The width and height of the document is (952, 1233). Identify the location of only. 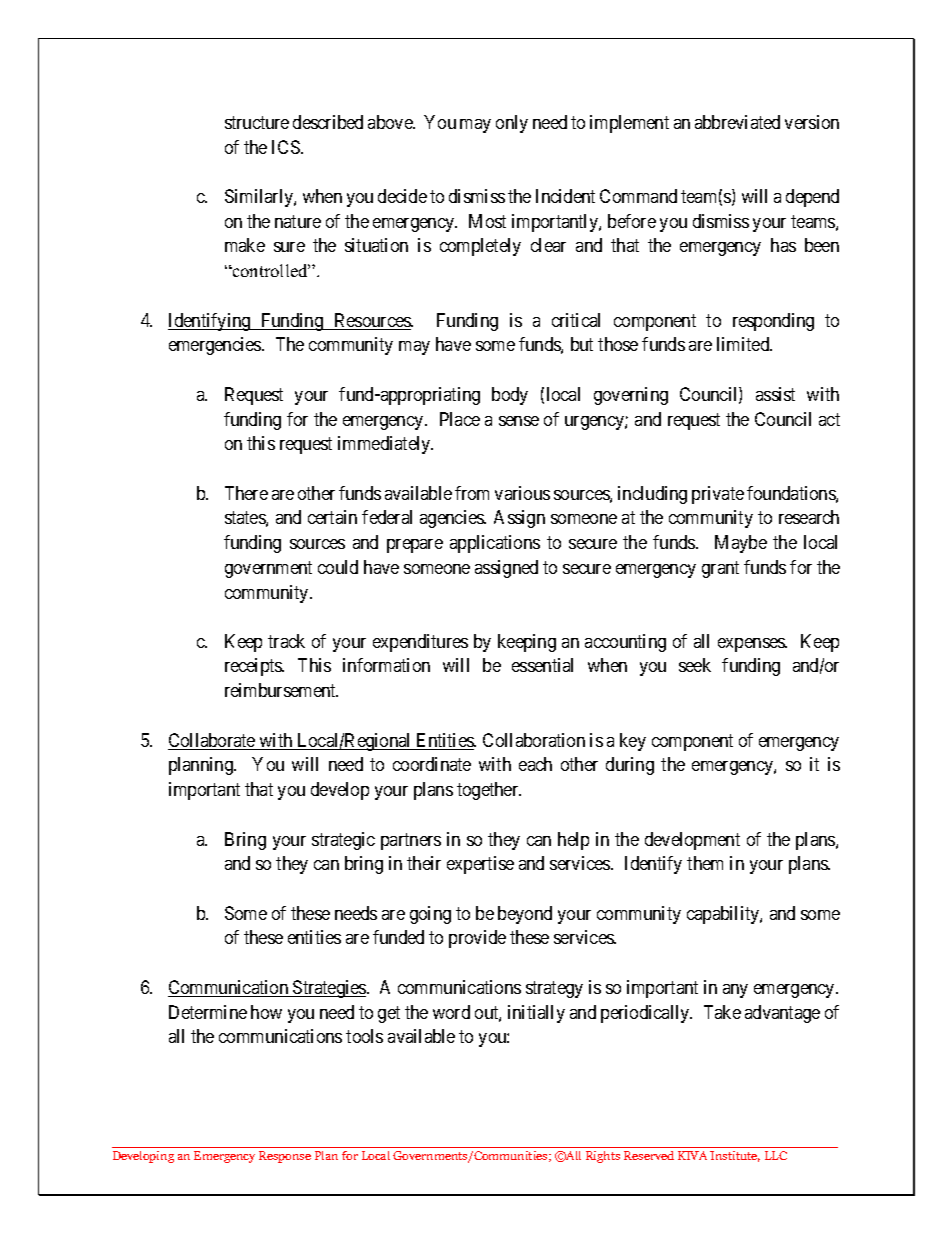
(512, 124).
